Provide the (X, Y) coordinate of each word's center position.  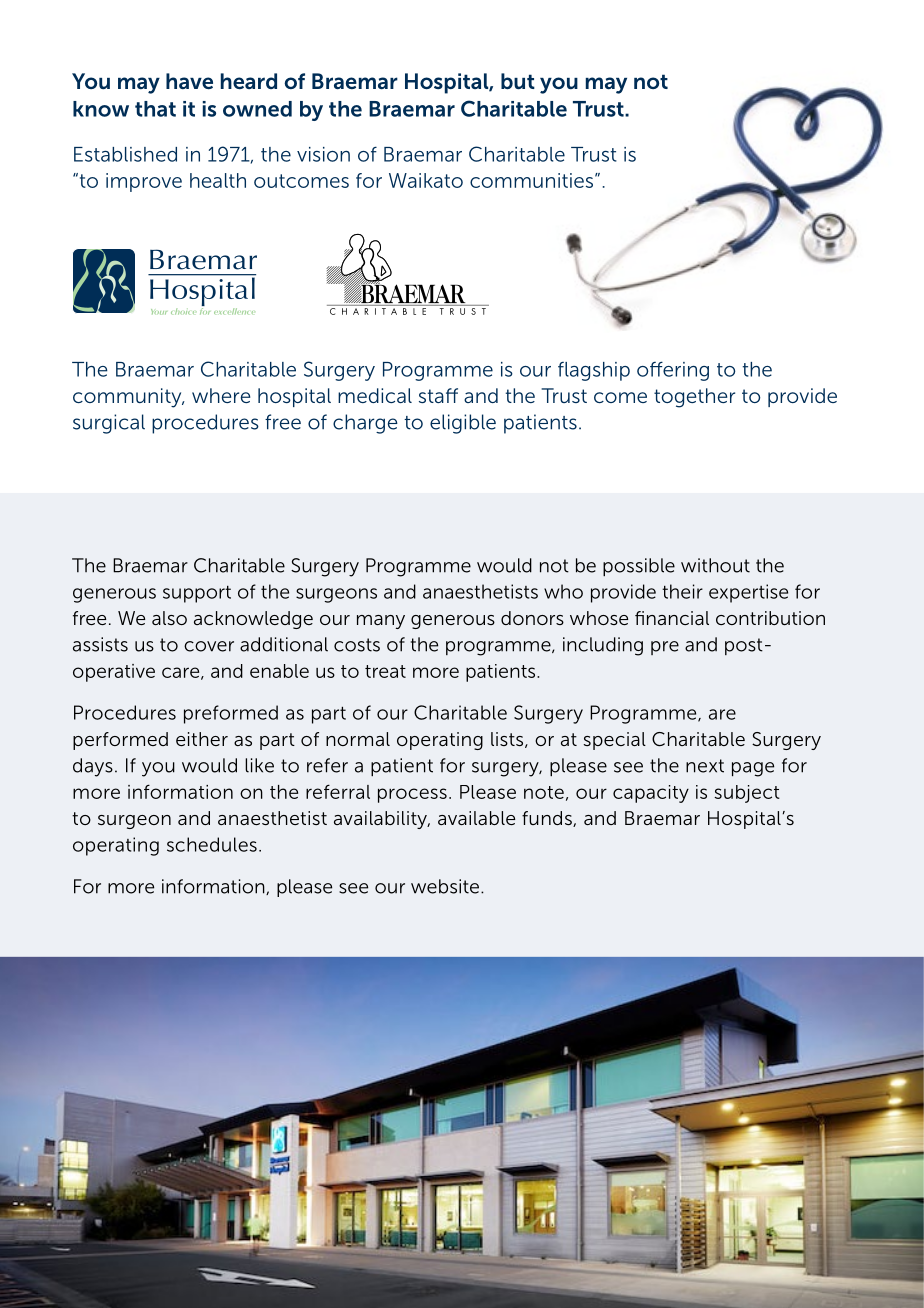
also (169, 618)
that (155, 109)
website (446, 886)
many (381, 622)
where (221, 395)
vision (323, 154)
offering (673, 371)
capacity (651, 794)
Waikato (426, 180)
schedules (212, 844)
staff (438, 395)
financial (672, 618)
